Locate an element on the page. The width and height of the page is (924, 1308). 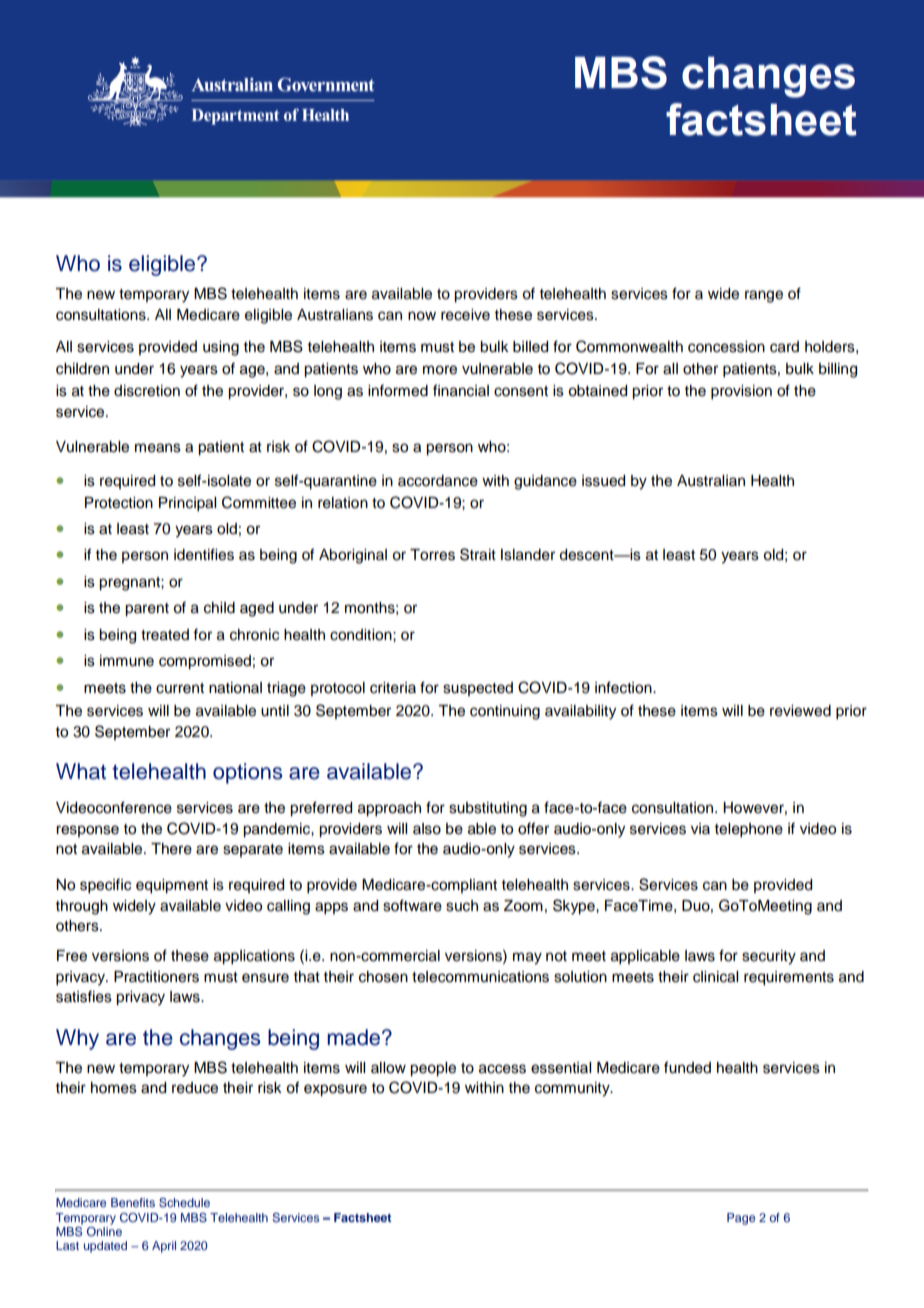
identifies is located at coordinates (204, 554).
